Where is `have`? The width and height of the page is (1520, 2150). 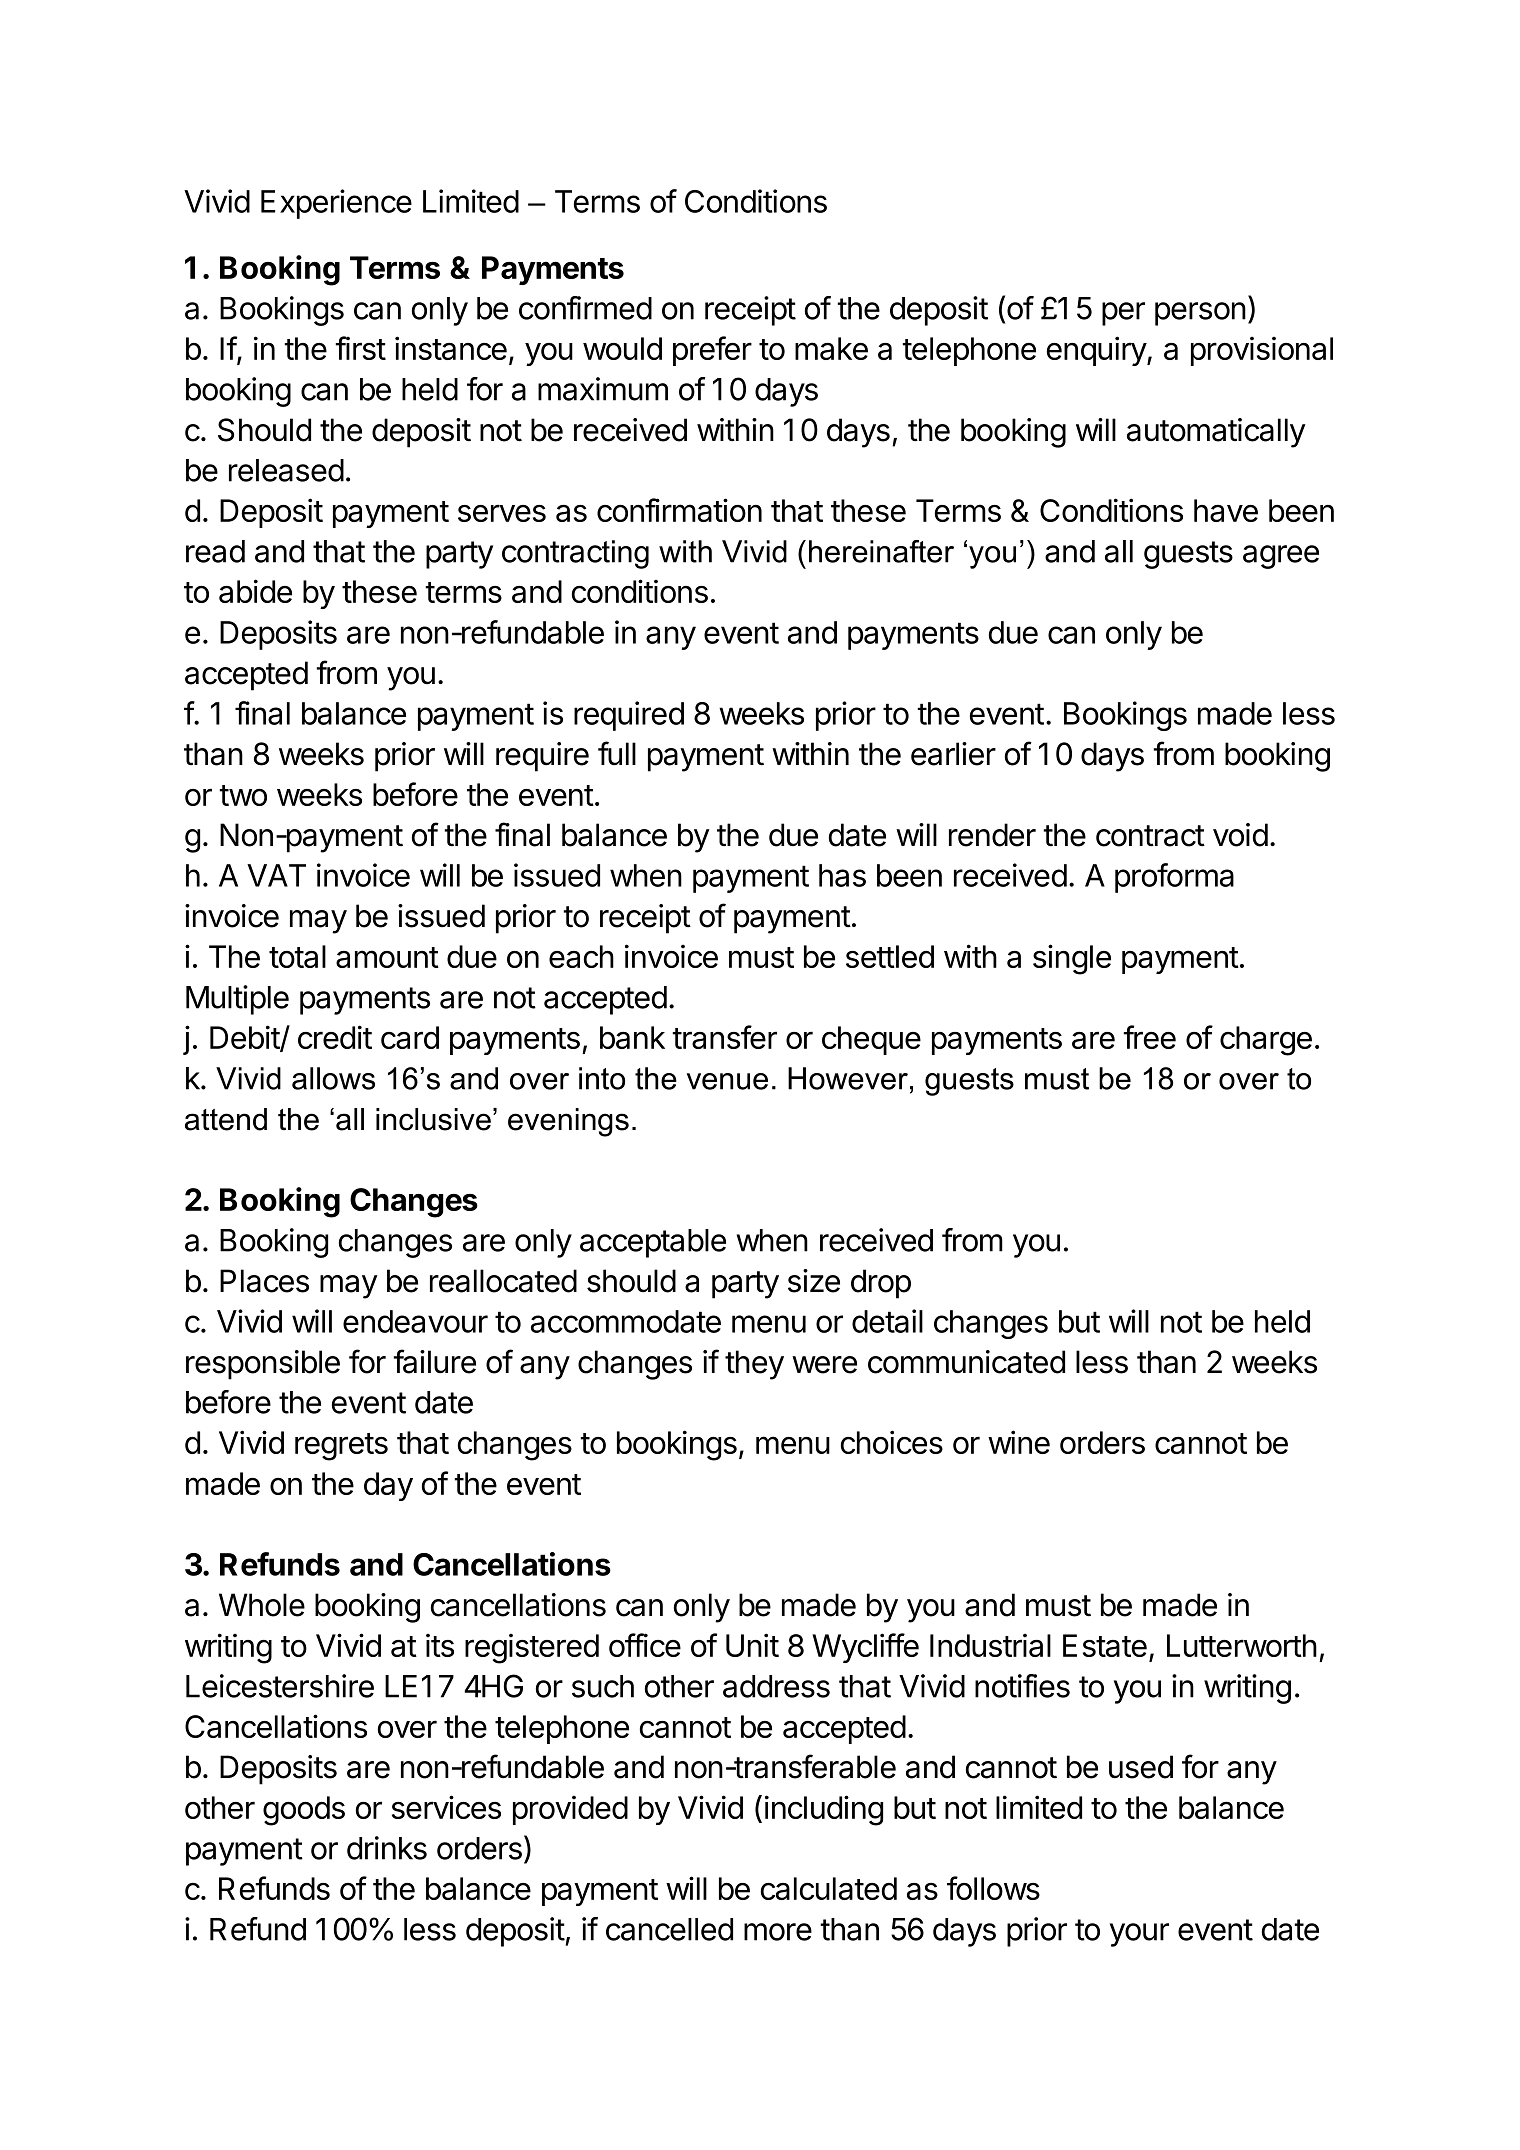 have is located at coordinates (1226, 510).
